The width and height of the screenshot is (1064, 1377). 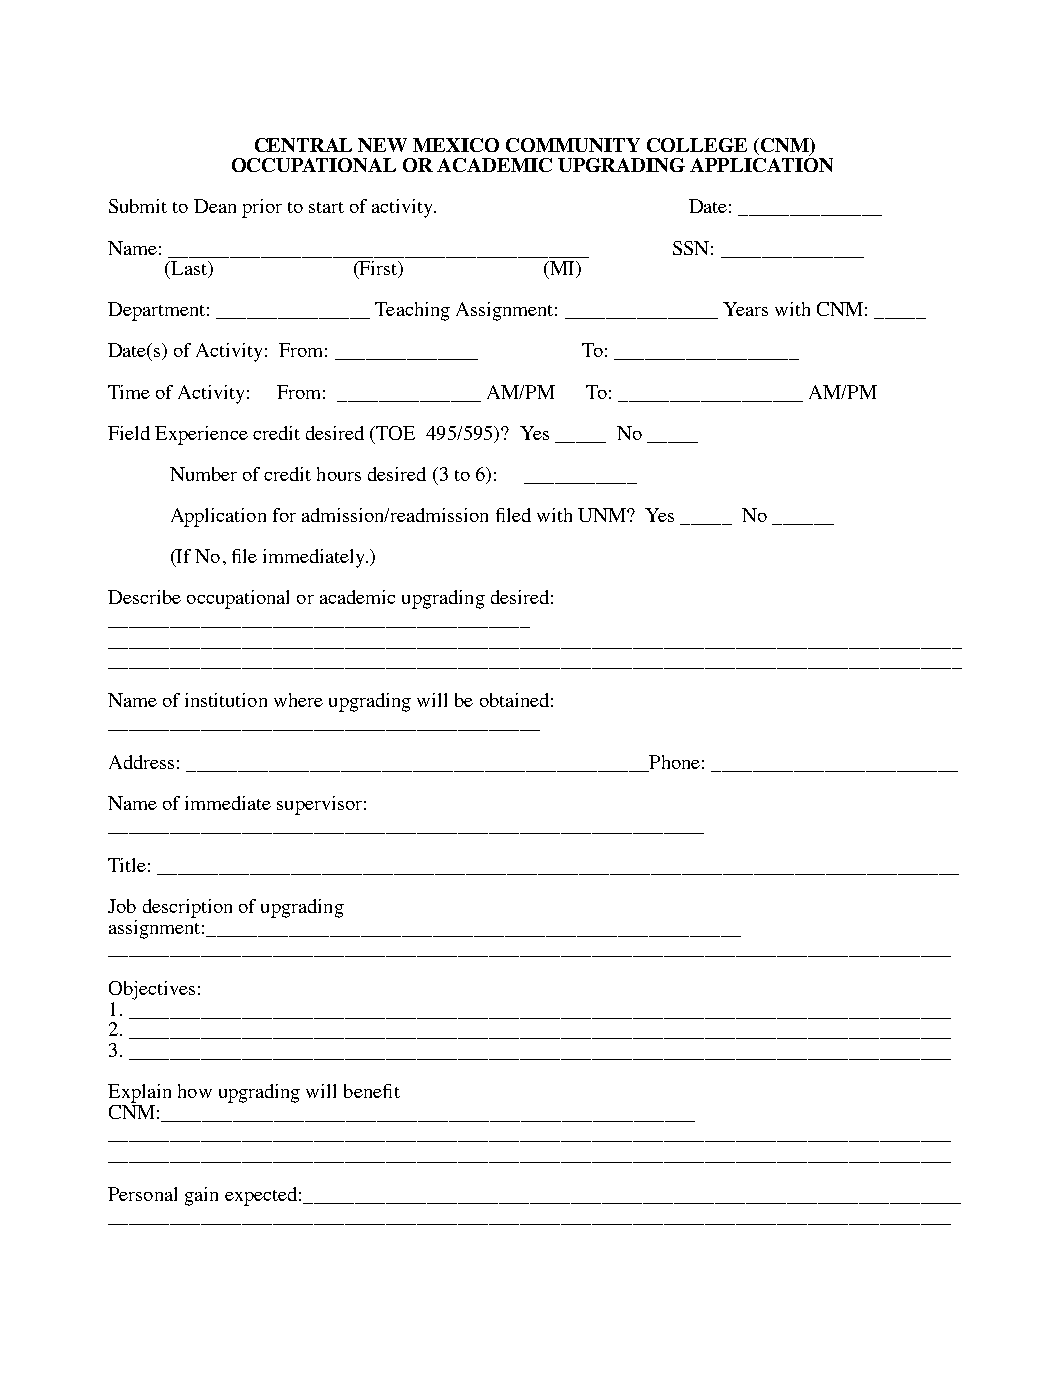 I want to click on benefit, so click(x=372, y=1091).
